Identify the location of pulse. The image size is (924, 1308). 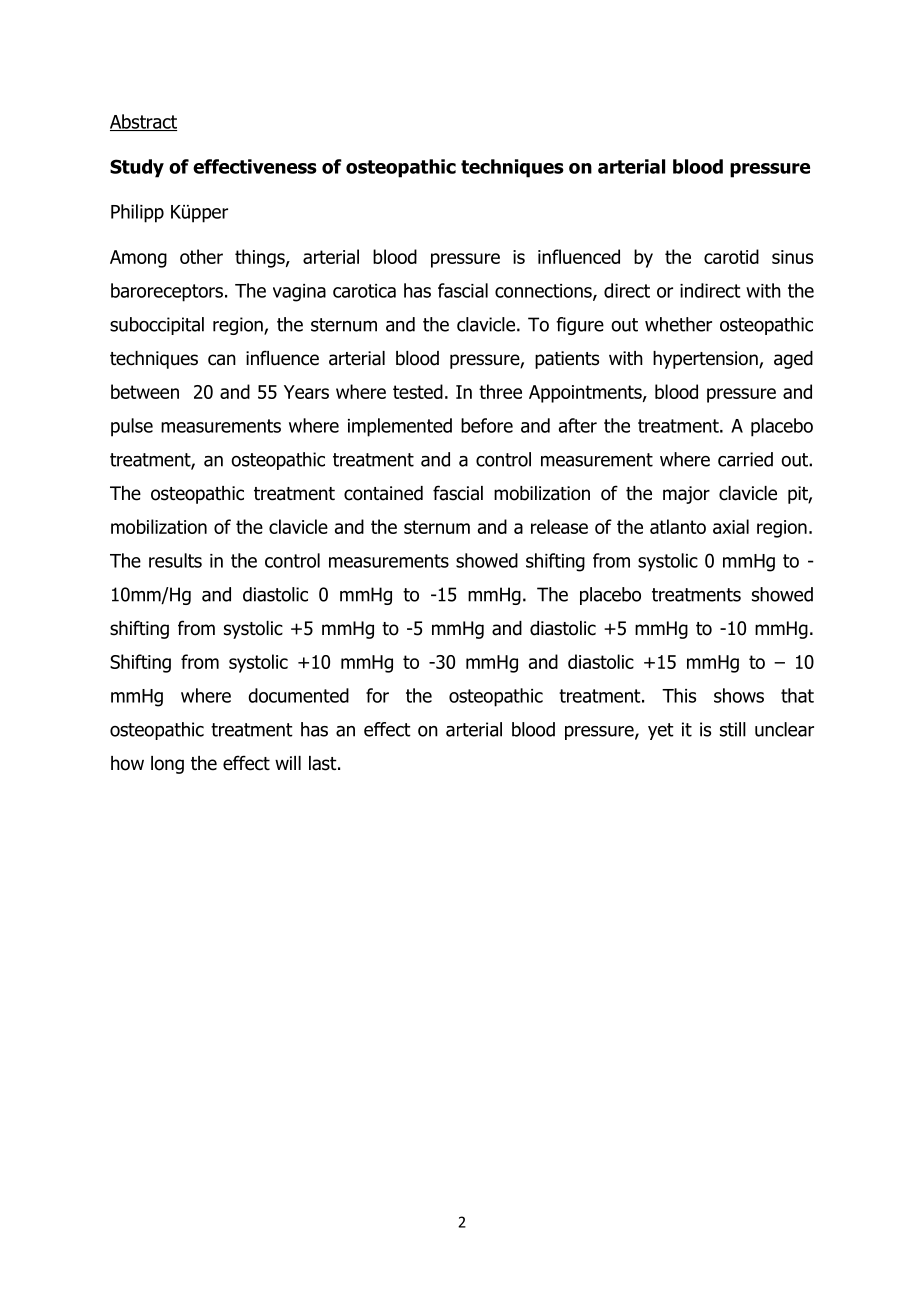
(132, 427).
